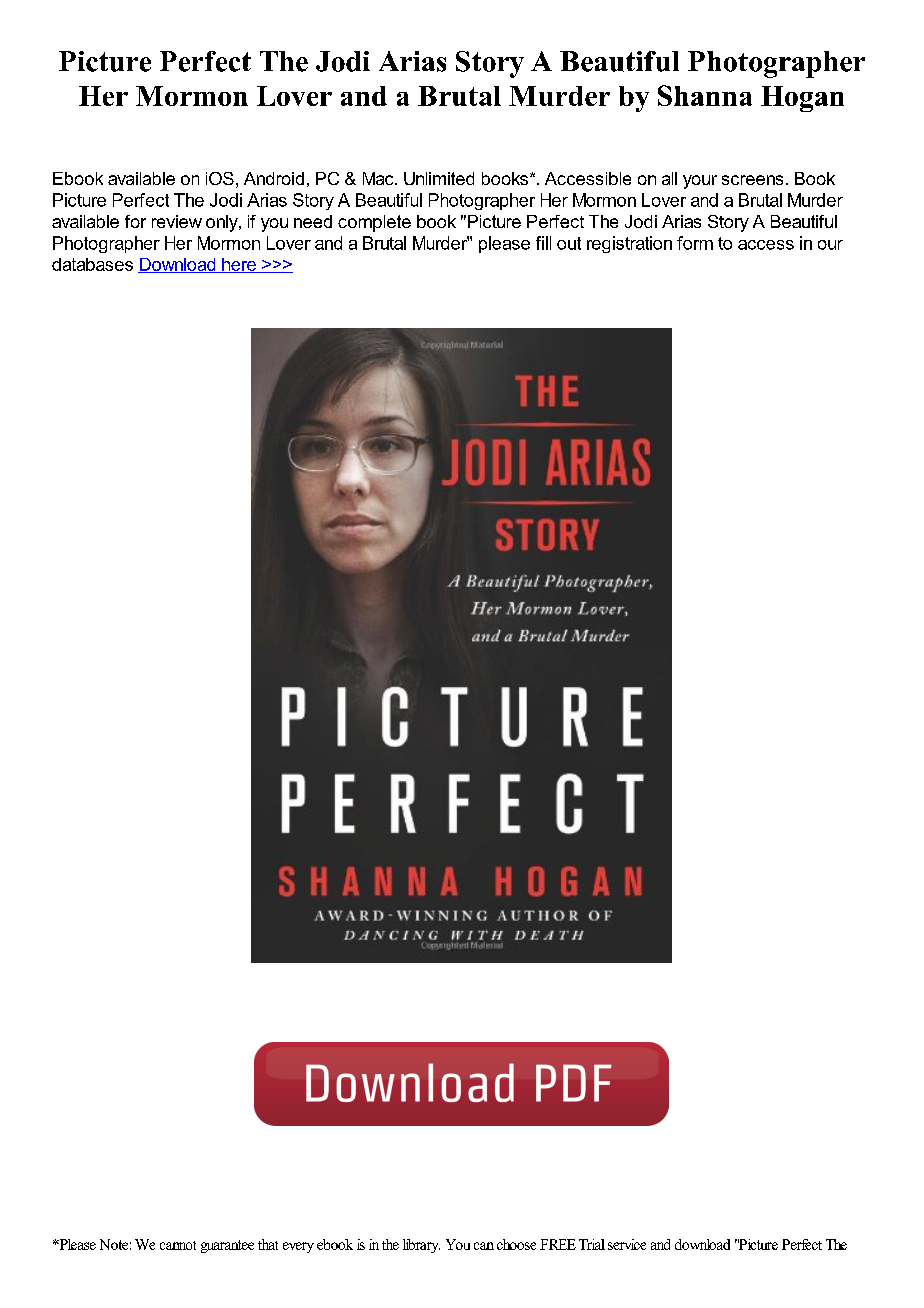 Image resolution: width=924 pixels, height=1308 pixels. I want to click on review, so click(177, 221).
